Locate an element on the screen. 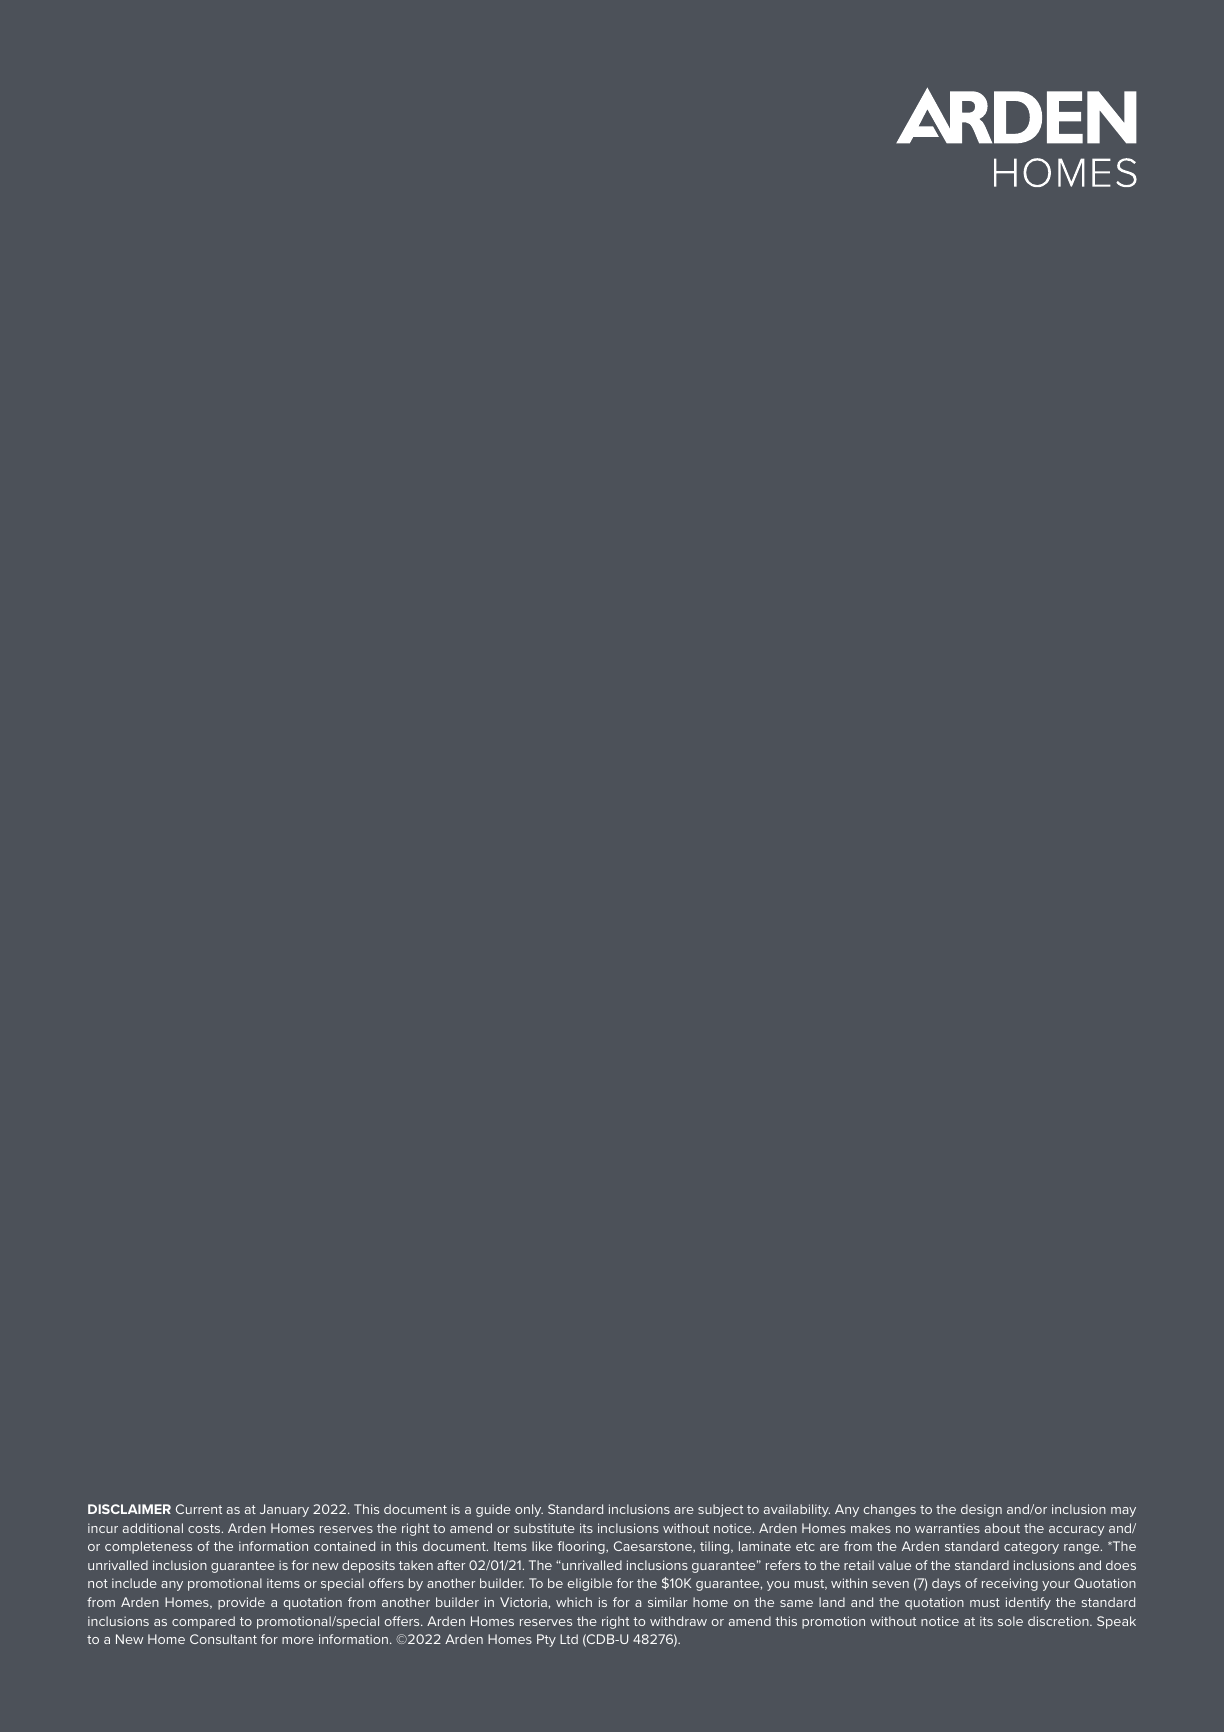  only is located at coordinates (529, 1510).
